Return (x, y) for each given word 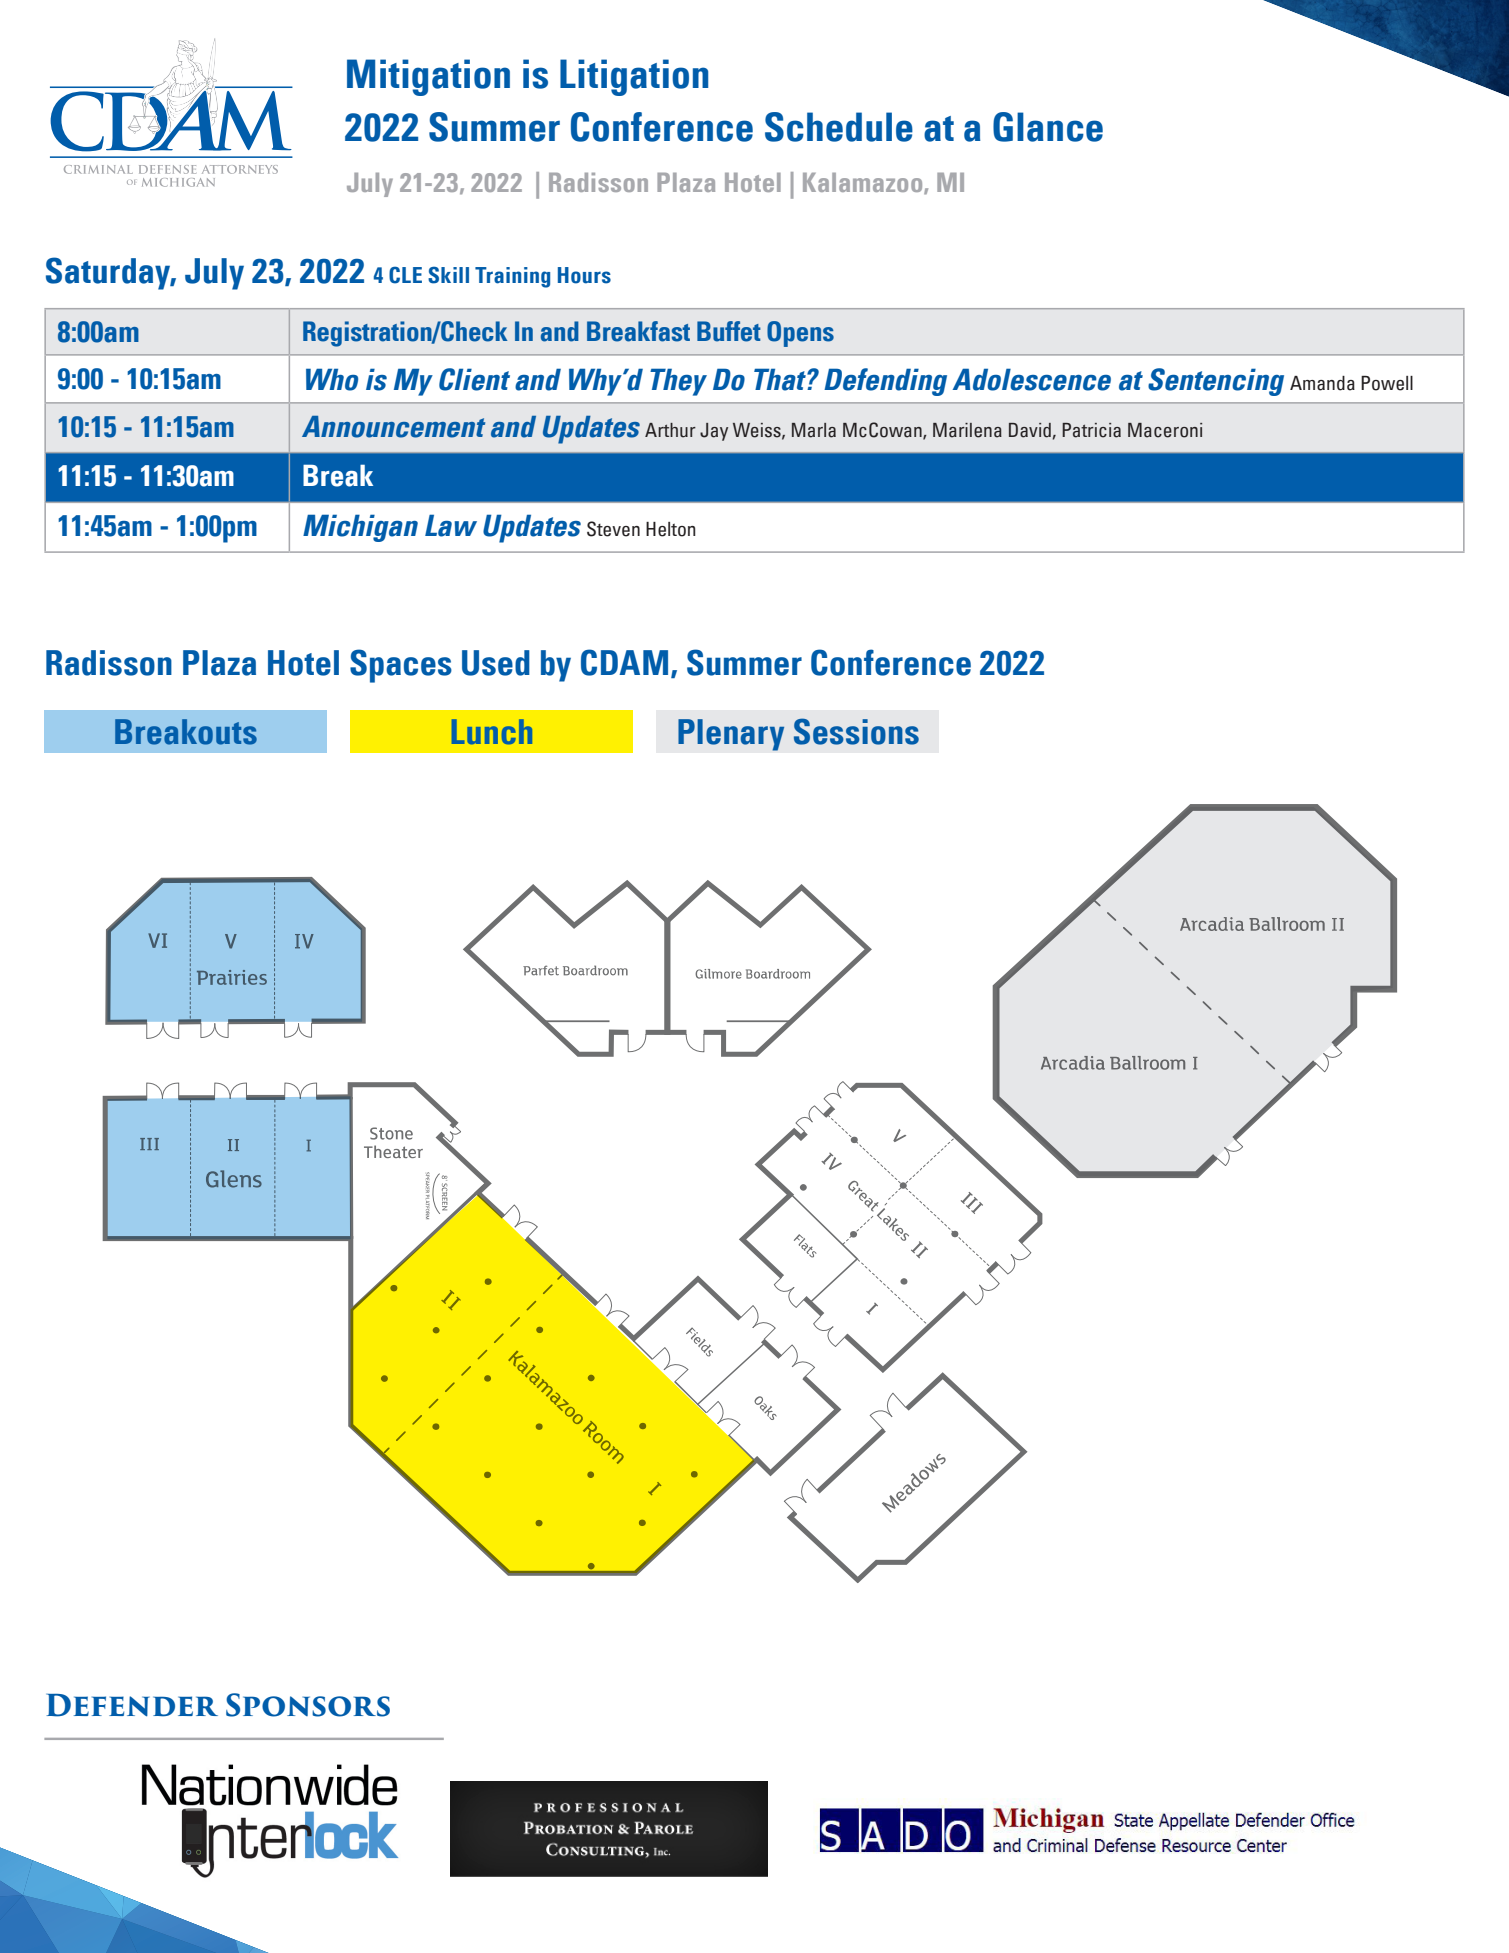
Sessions (856, 731)
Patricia (1091, 430)
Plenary (731, 735)
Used (496, 663)
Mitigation (428, 77)
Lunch (492, 731)
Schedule (839, 127)
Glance (1048, 127)
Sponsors (308, 1705)
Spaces (401, 666)
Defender (132, 1705)
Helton (671, 529)
